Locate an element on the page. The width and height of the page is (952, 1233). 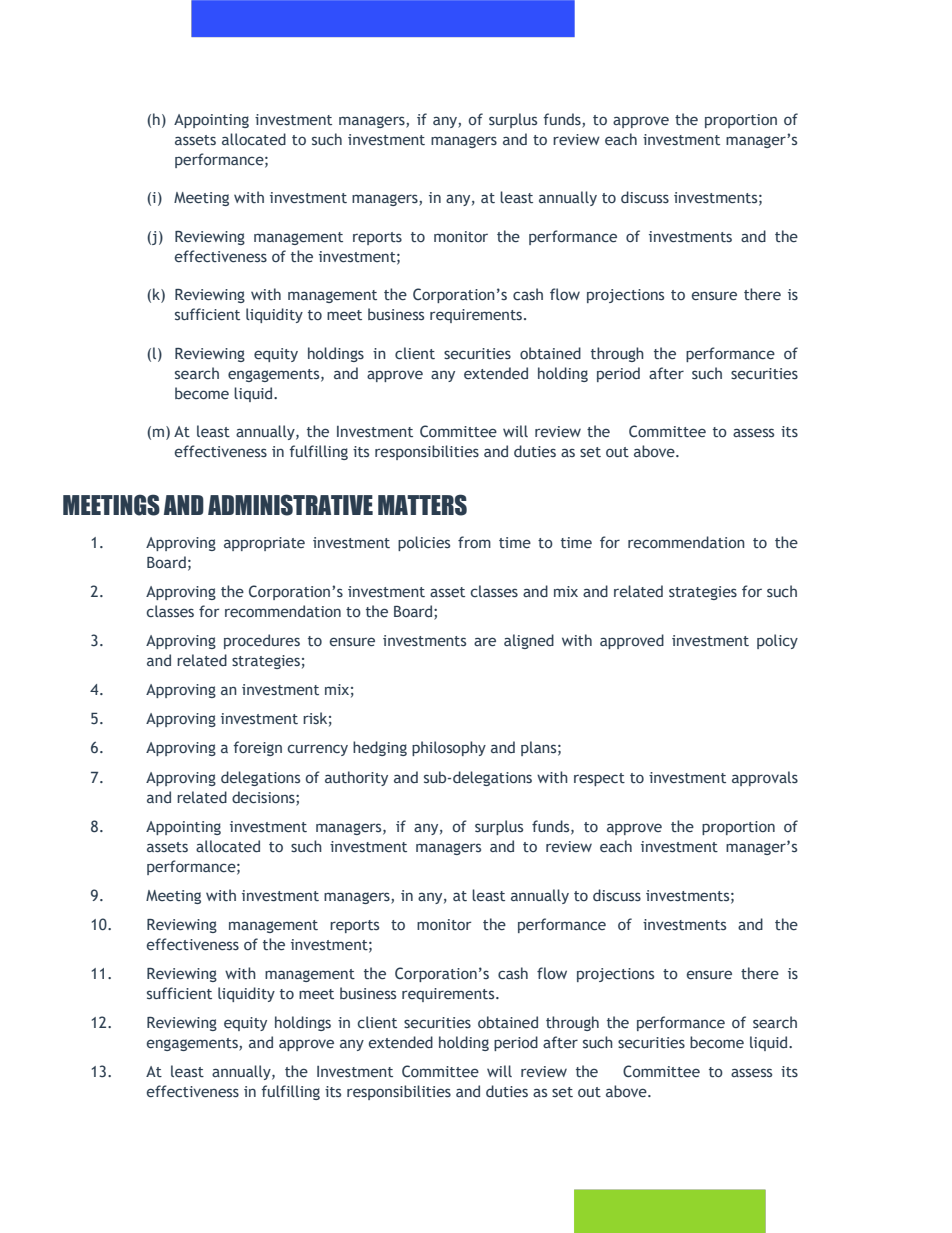
MATTERS is located at coordinates (422, 505).
